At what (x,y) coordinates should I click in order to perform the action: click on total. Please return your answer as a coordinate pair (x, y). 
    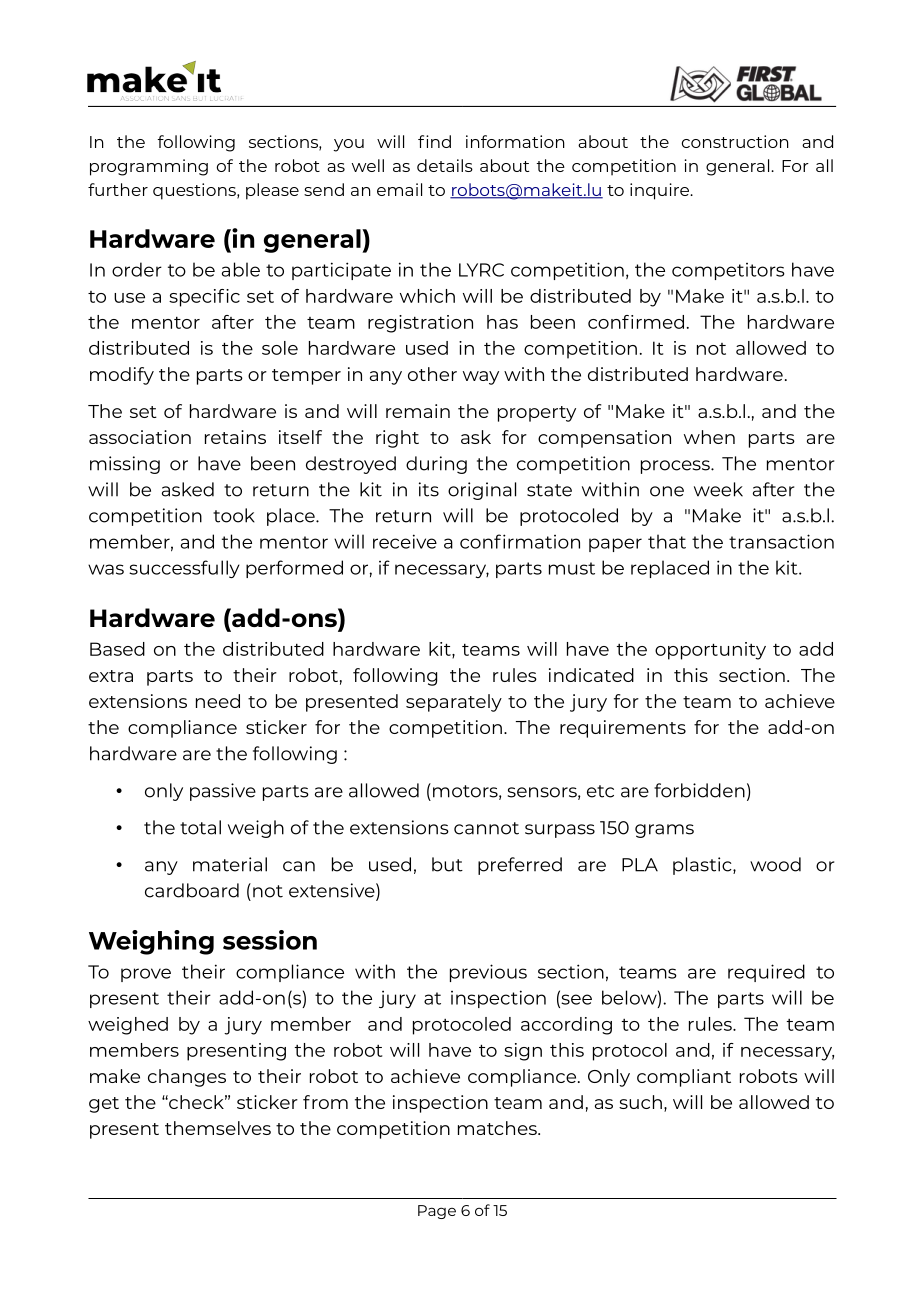
    Looking at the image, I should click on (200, 827).
